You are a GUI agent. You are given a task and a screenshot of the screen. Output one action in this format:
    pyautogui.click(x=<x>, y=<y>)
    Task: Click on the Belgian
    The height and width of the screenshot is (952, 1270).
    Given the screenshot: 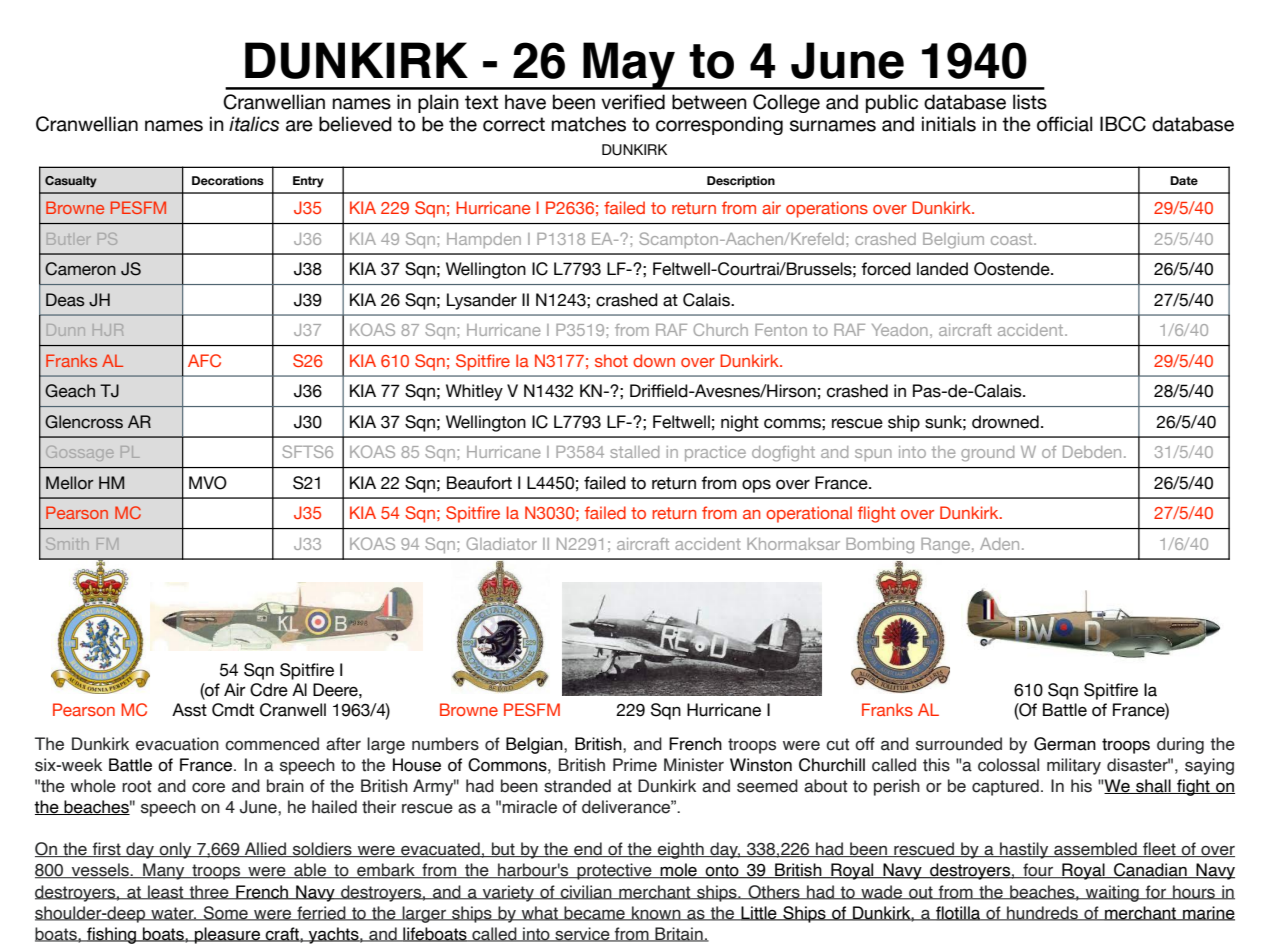 What is the action you would take?
    pyautogui.click(x=535, y=745)
